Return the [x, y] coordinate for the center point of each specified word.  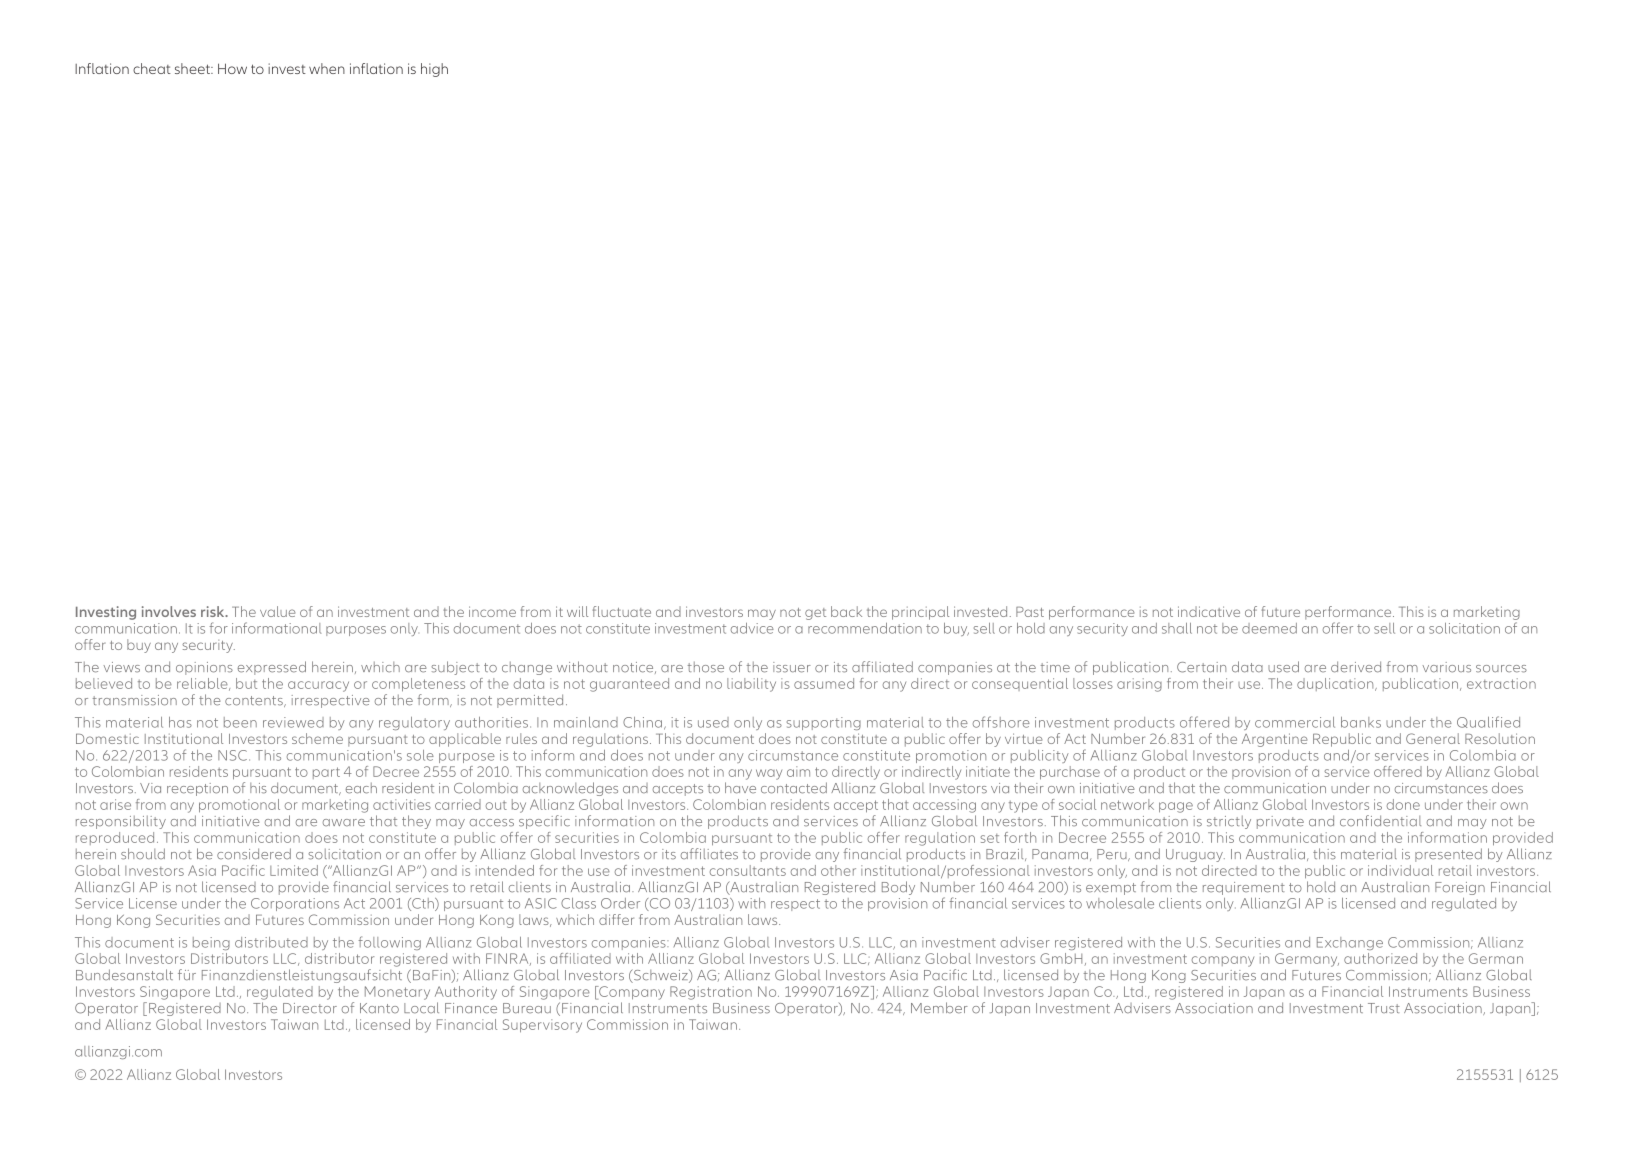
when [327, 68]
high [434, 70]
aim [798, 771]
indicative [1209, 611]
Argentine [1275, 740]
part [326, 773]
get [815, 614]
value [278, 611]
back [846, 611]
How [232, 68]
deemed [1269, 628]
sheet [193, 68]
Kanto [379, 1008]
